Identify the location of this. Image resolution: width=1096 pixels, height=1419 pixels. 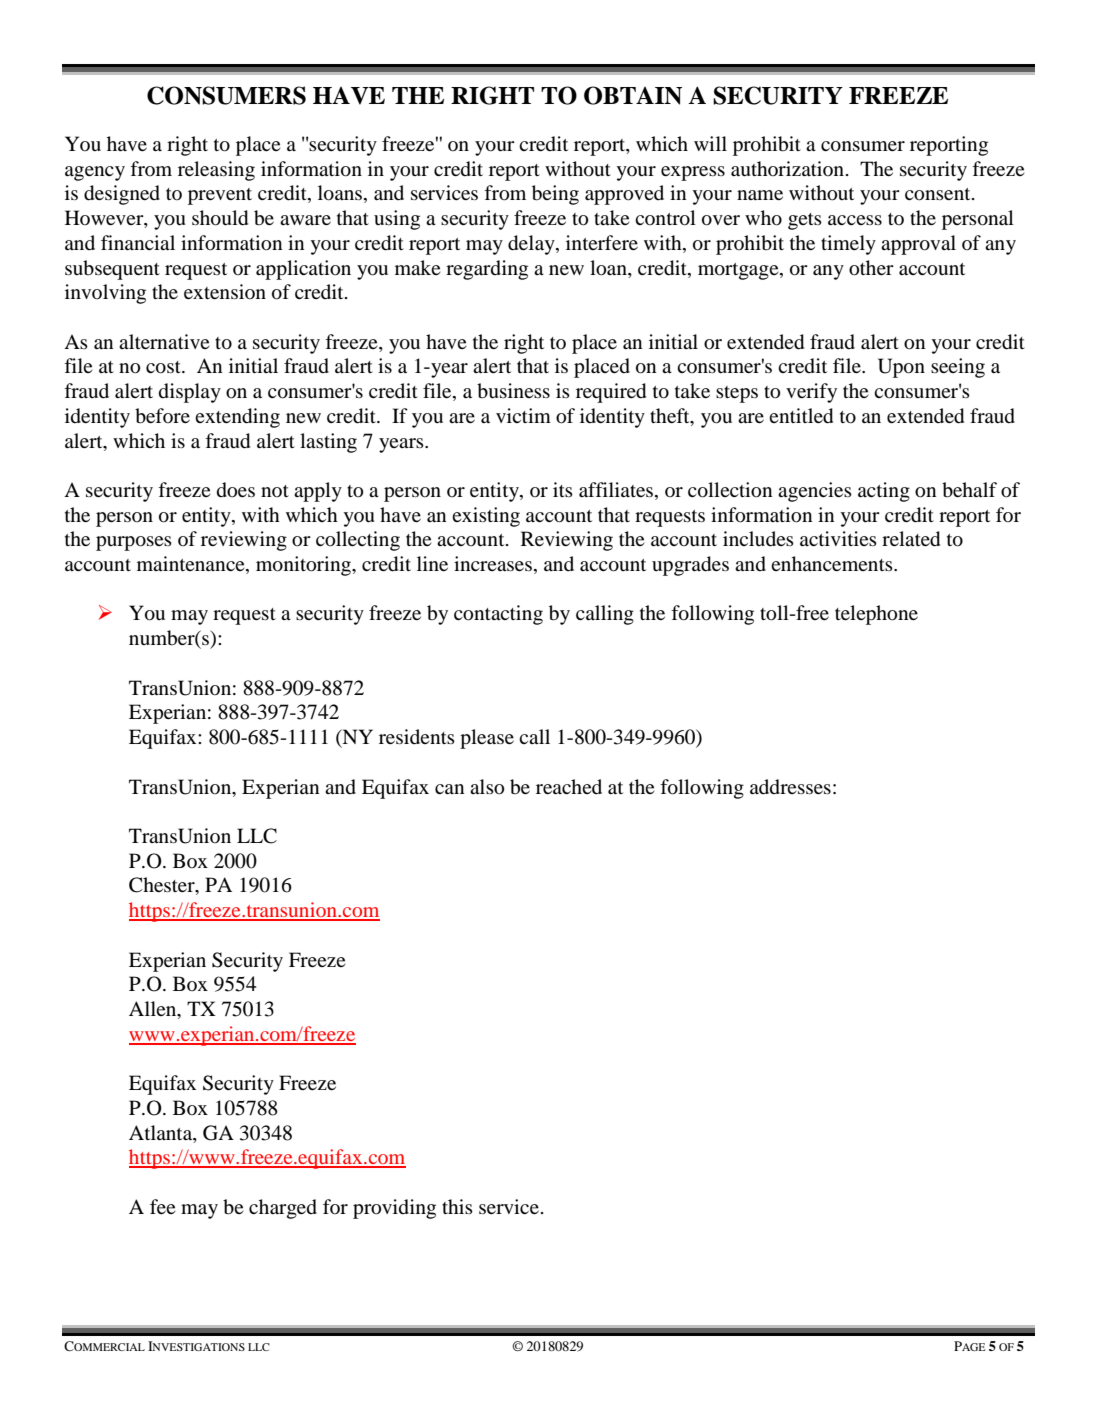
(457, 1206).
